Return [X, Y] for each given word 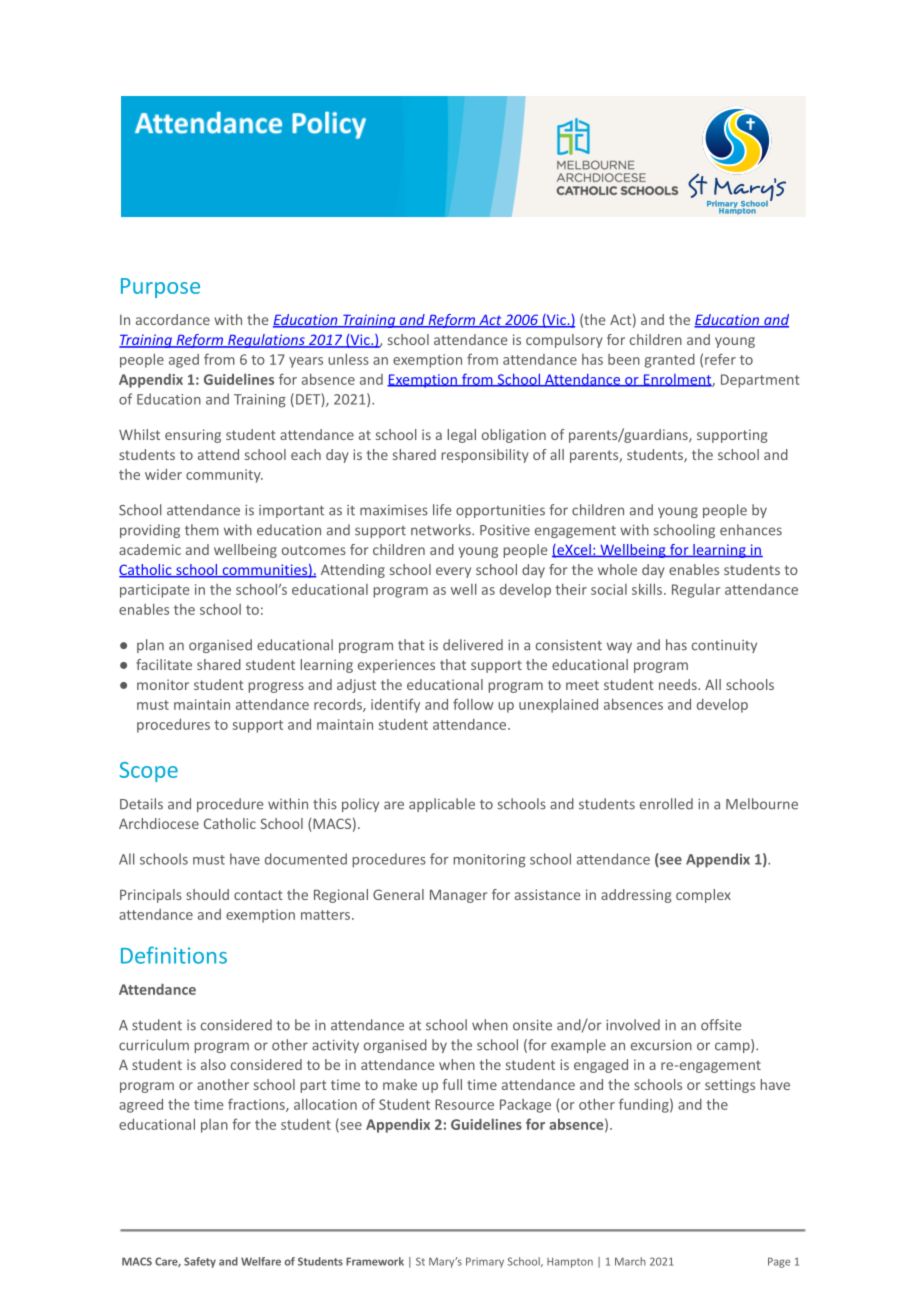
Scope [149, 772]
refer [720, 359]
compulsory [564, 341]
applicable [442, 805]
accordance [173, 319]
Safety [200, 1262]
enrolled [666, 804]
